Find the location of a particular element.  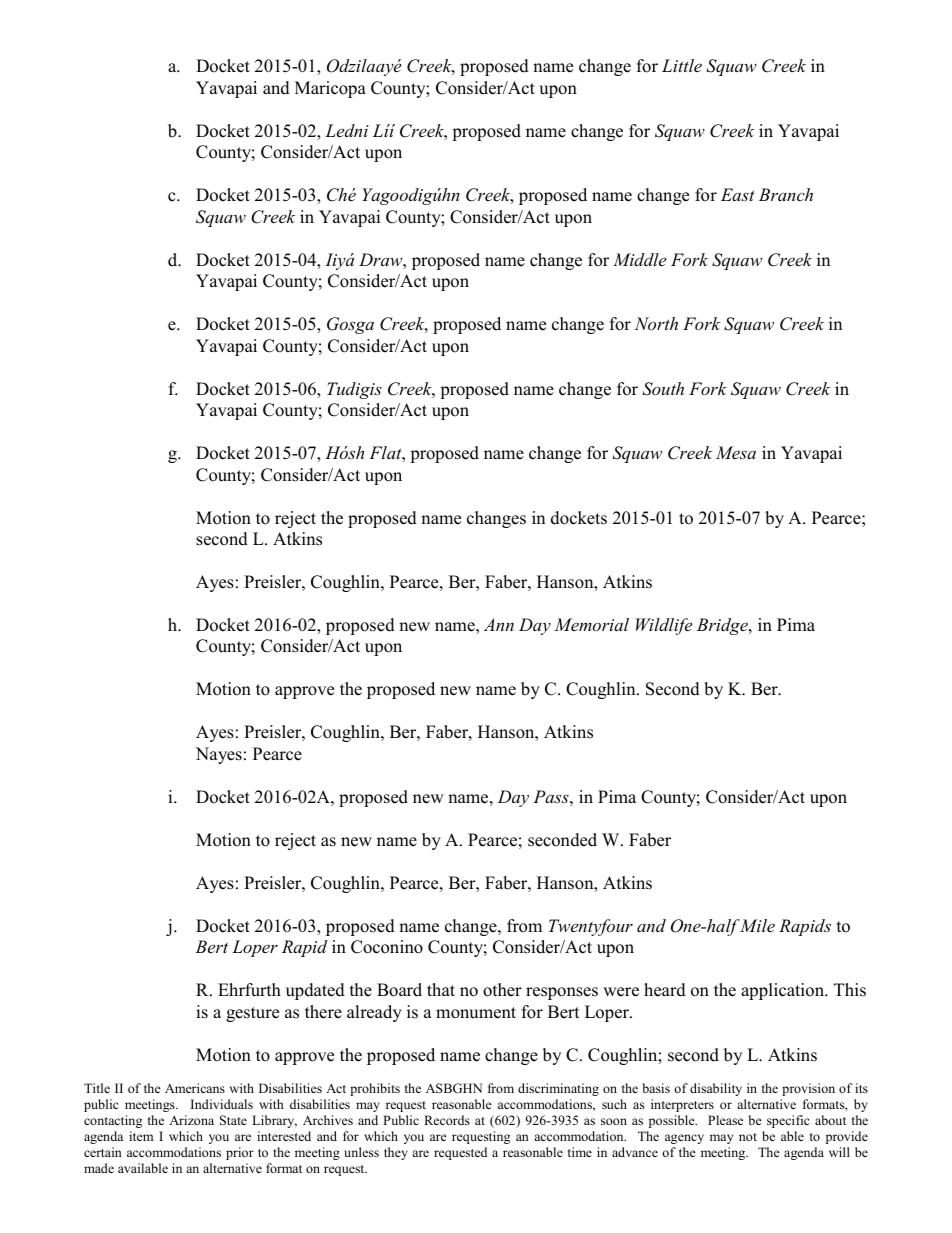

Ann is located at coordinates (499, 624).
